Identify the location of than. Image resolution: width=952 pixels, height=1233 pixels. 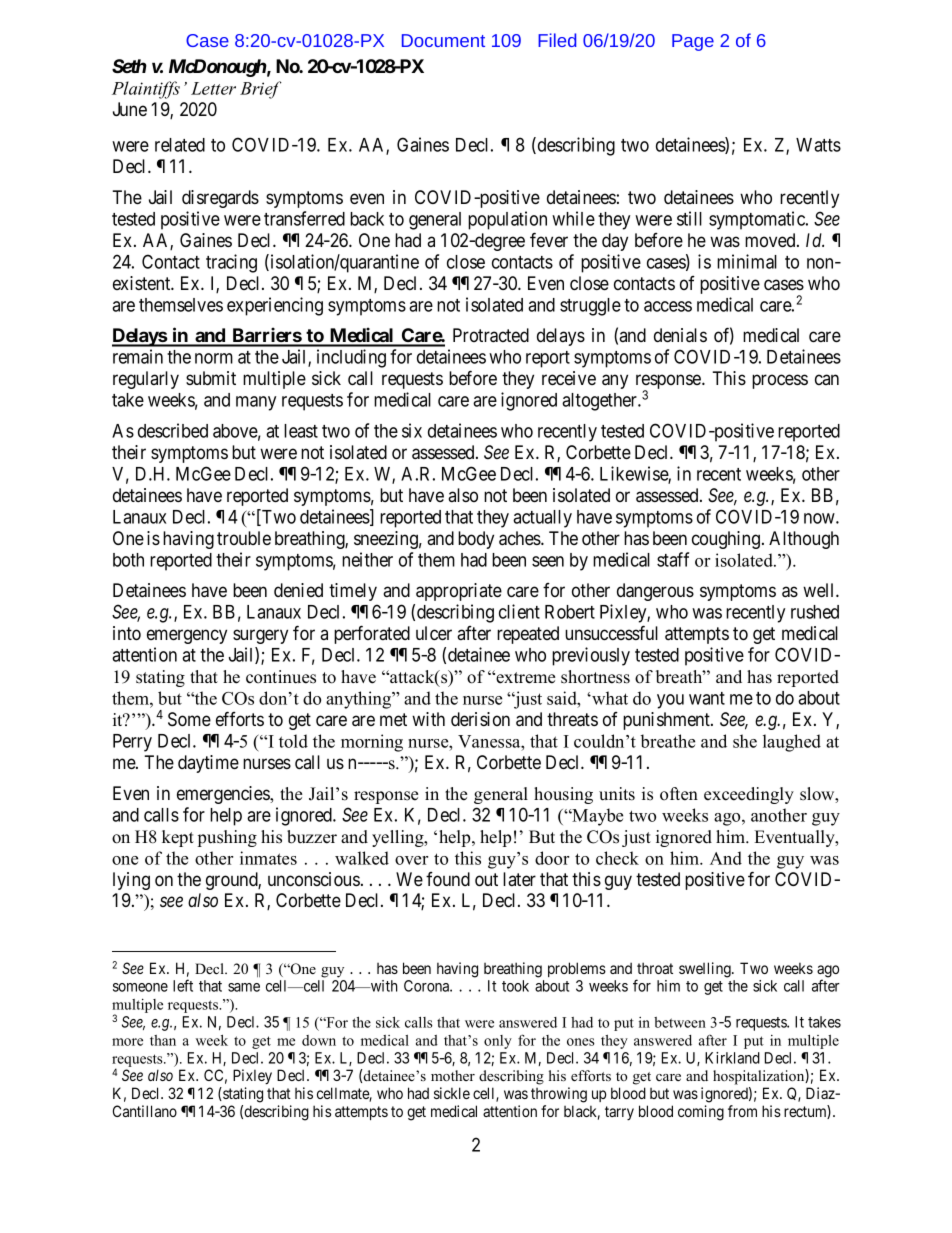
(163, 1040).
